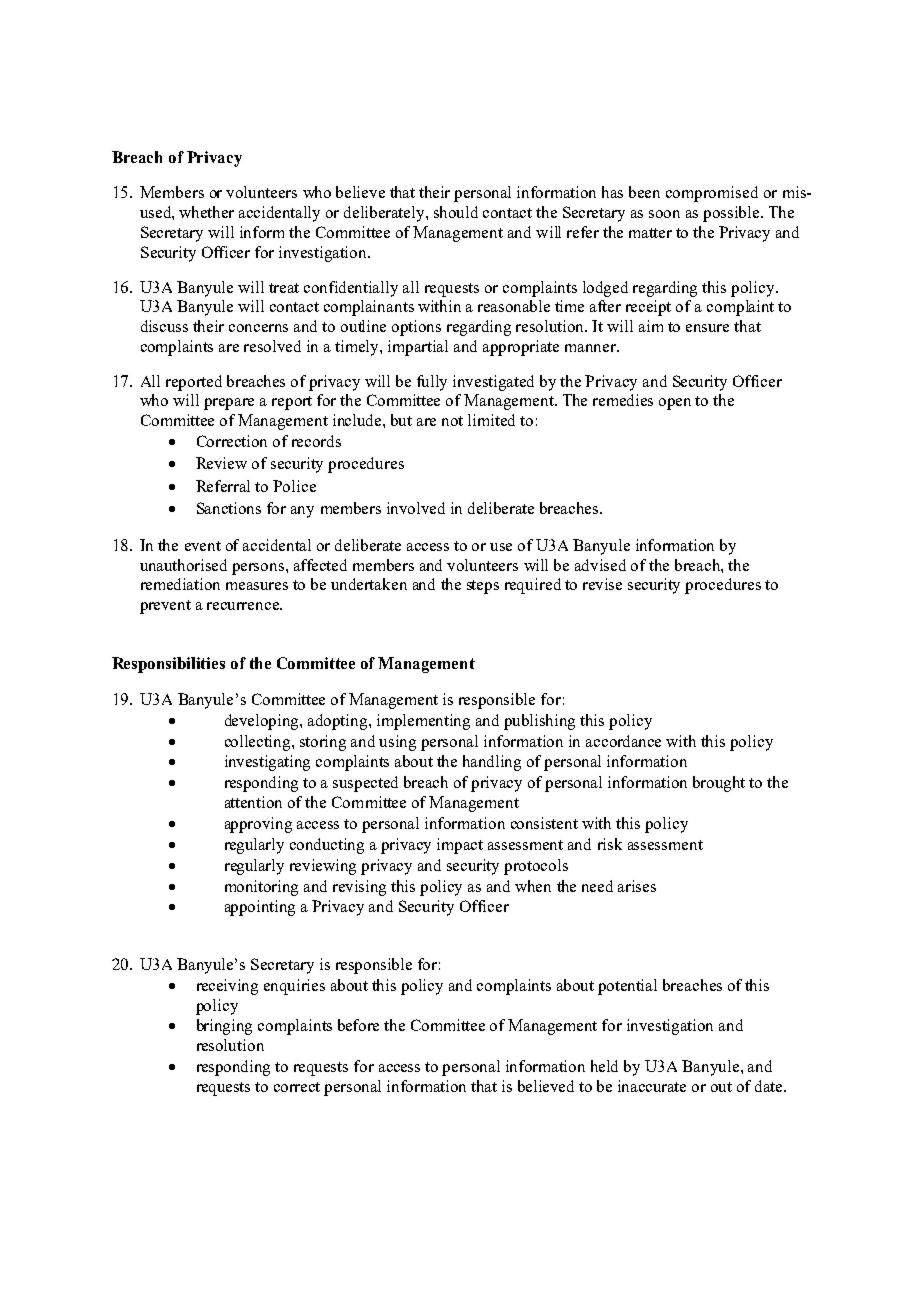 Image resolution: width=924 pixels, height=1308 pixels. What do you see at coordinates (224, 1027) in the screenshot?
I see `bringing` at bounding box center [224, 1027].
